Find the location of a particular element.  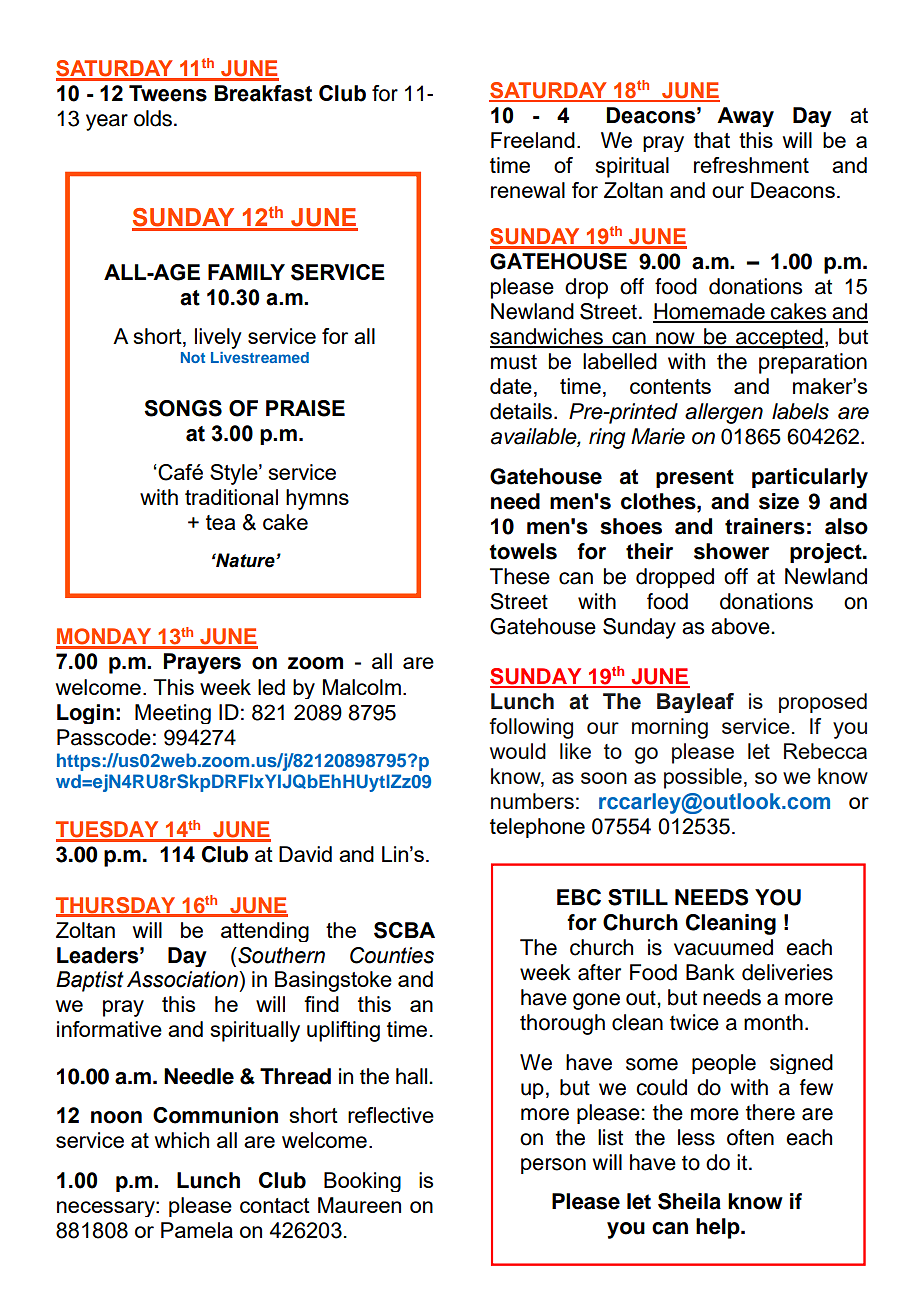

date is located at coordinates (511, 386).
